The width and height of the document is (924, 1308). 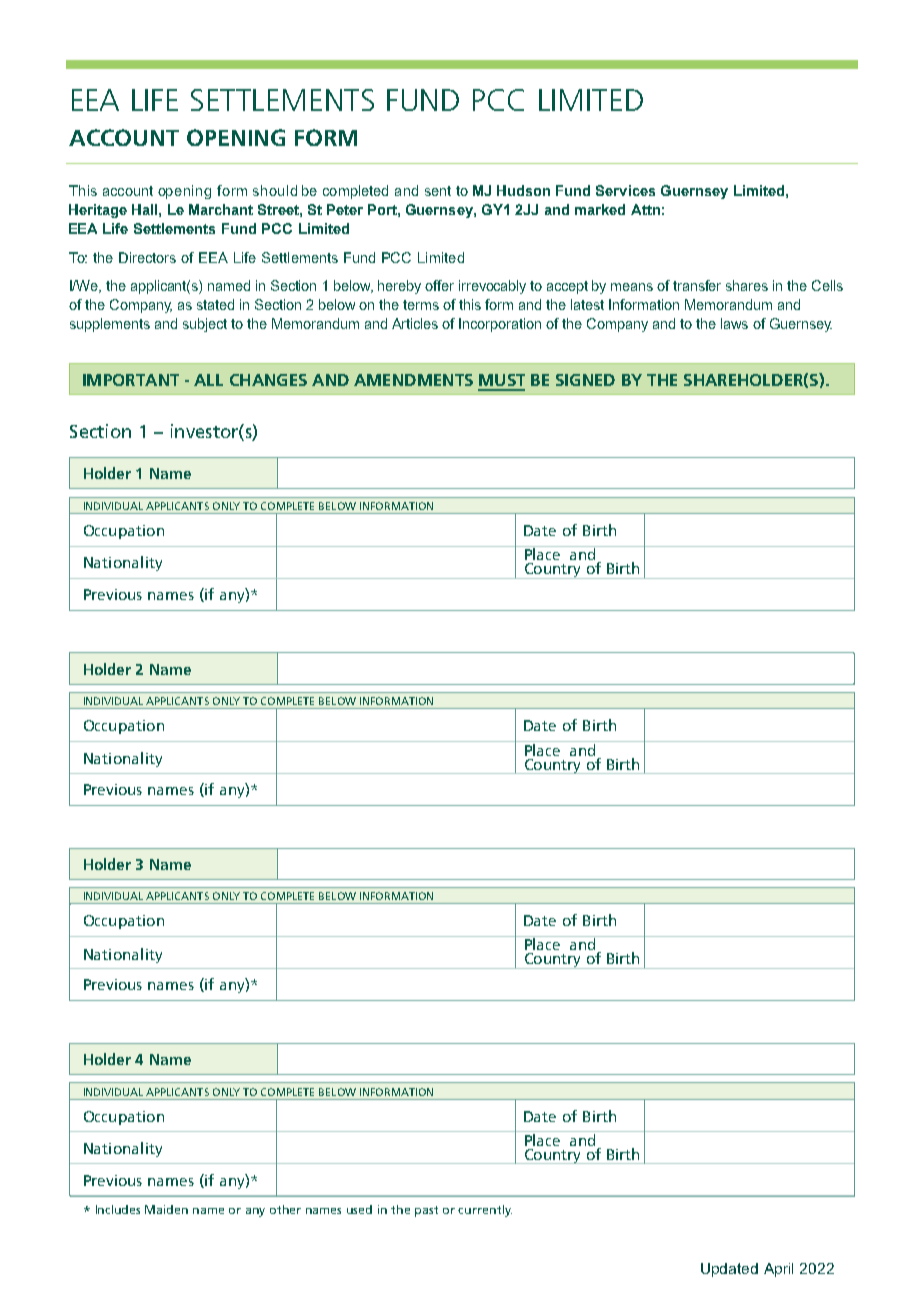 What do you see at coordinates (585, 380) in the document?
I see `SIGNED` at bounding box center [585, 380].
